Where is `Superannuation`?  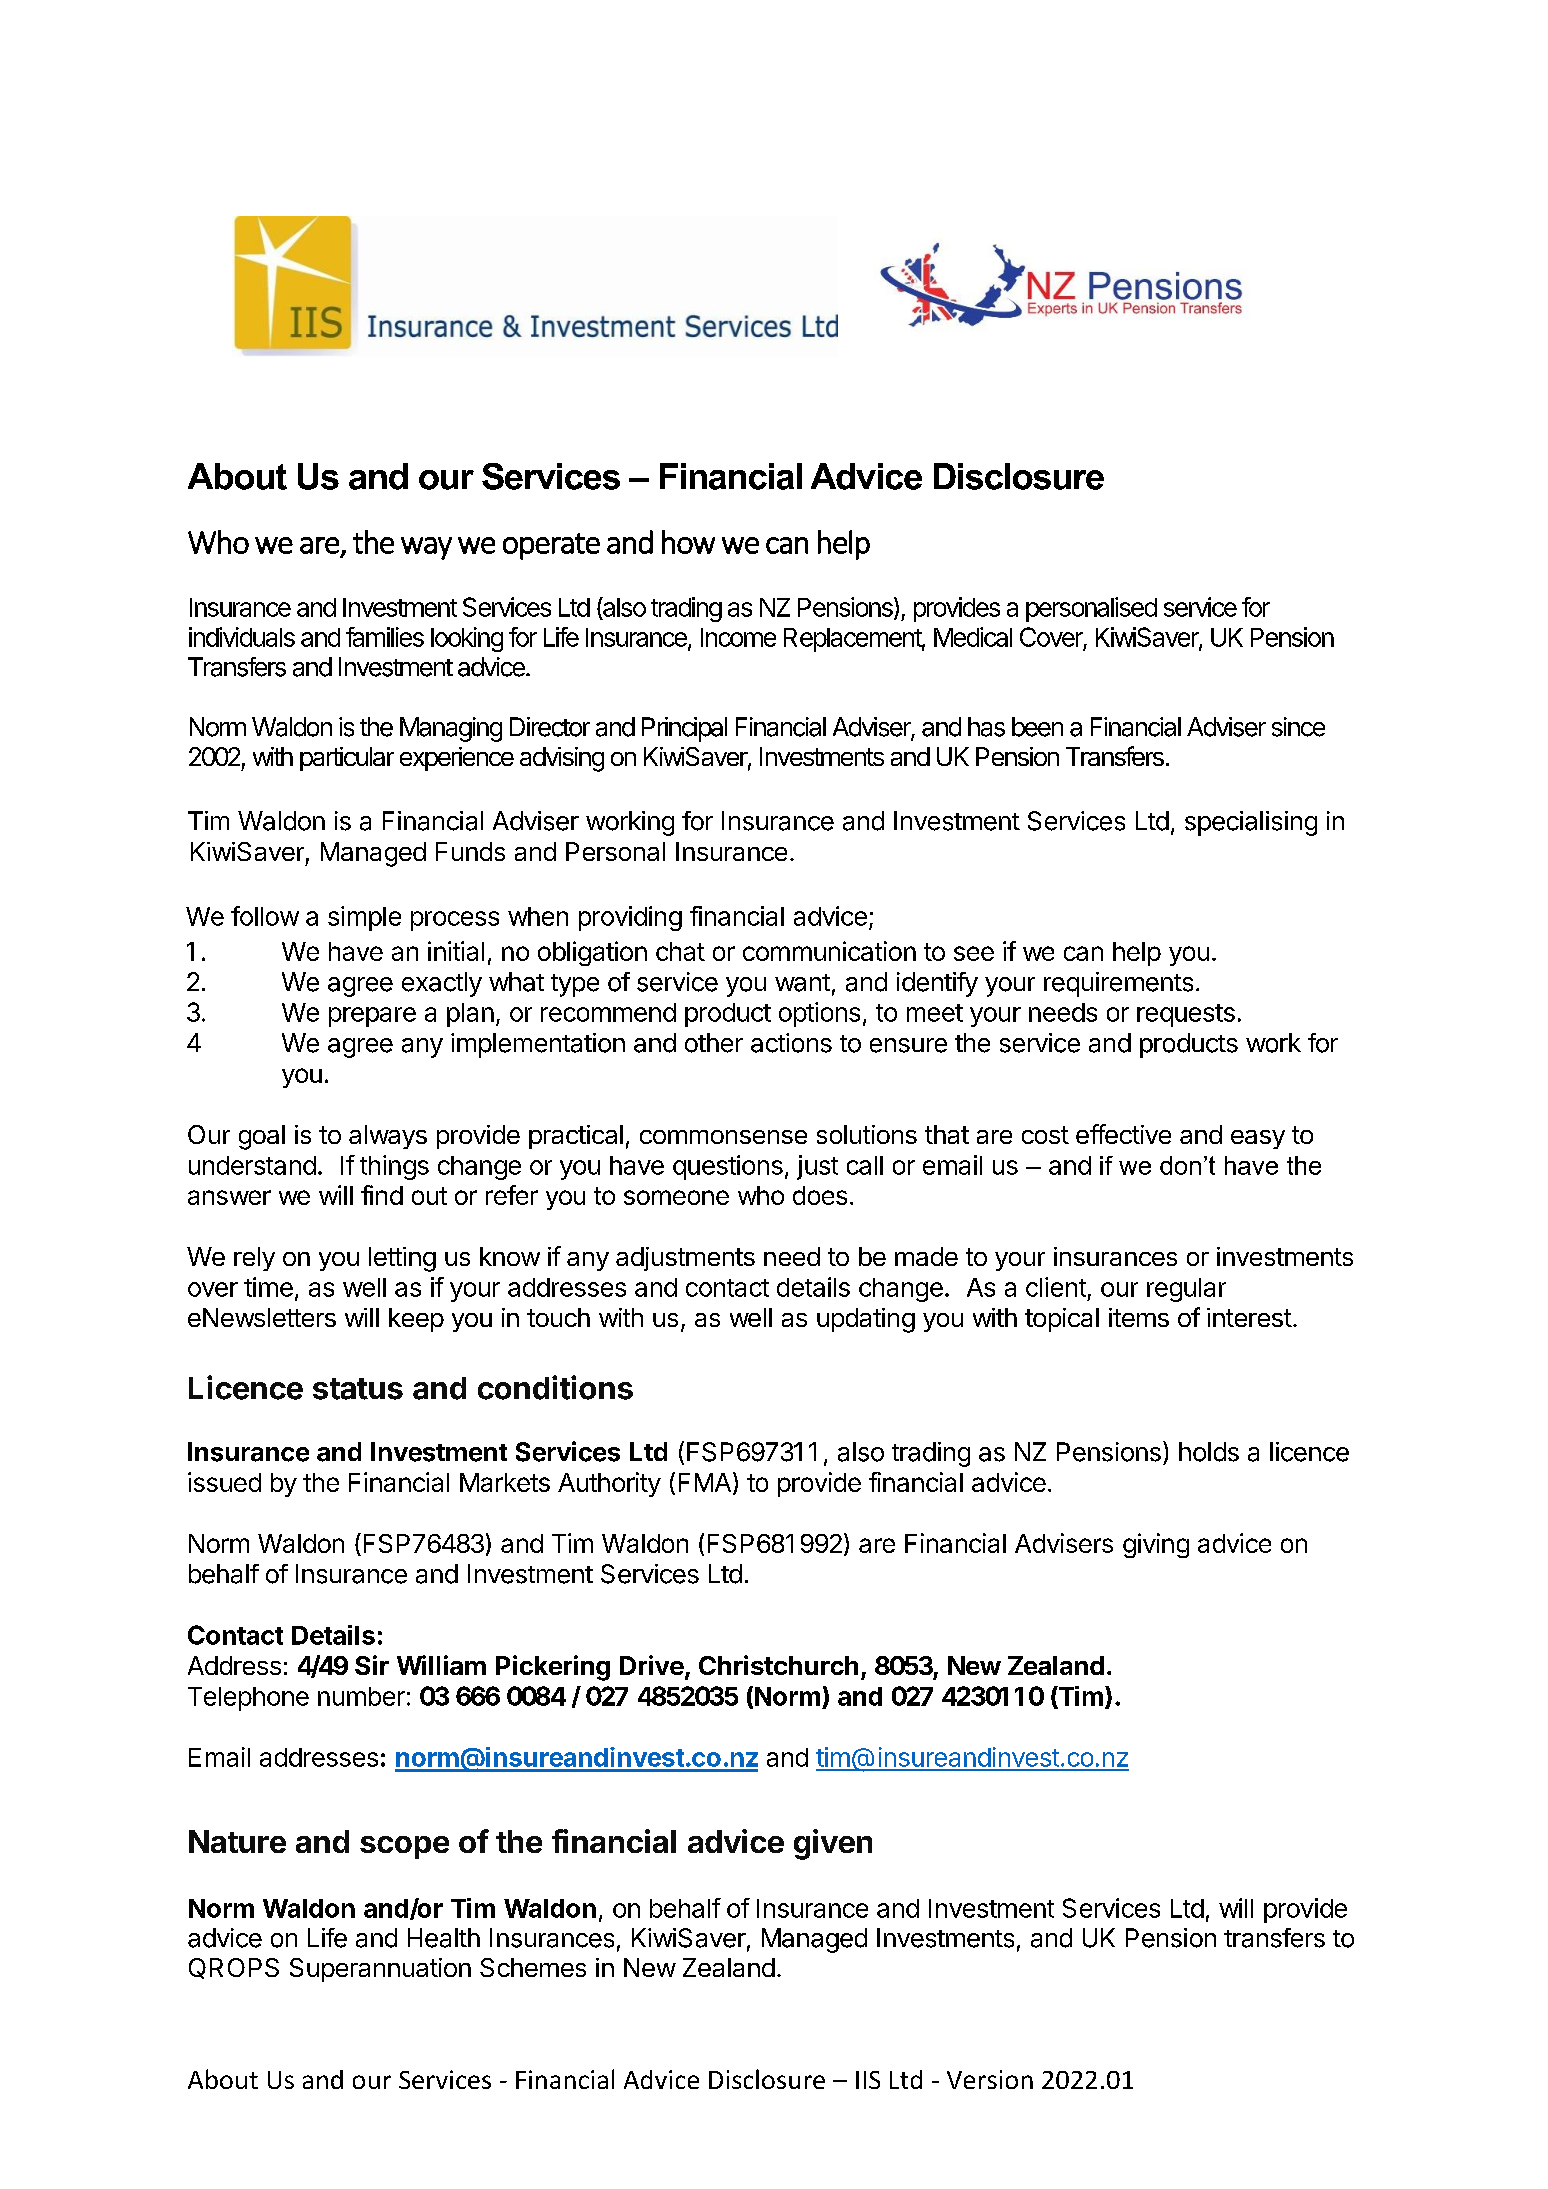 Superannuation is located at coordinates (380, 1970).
